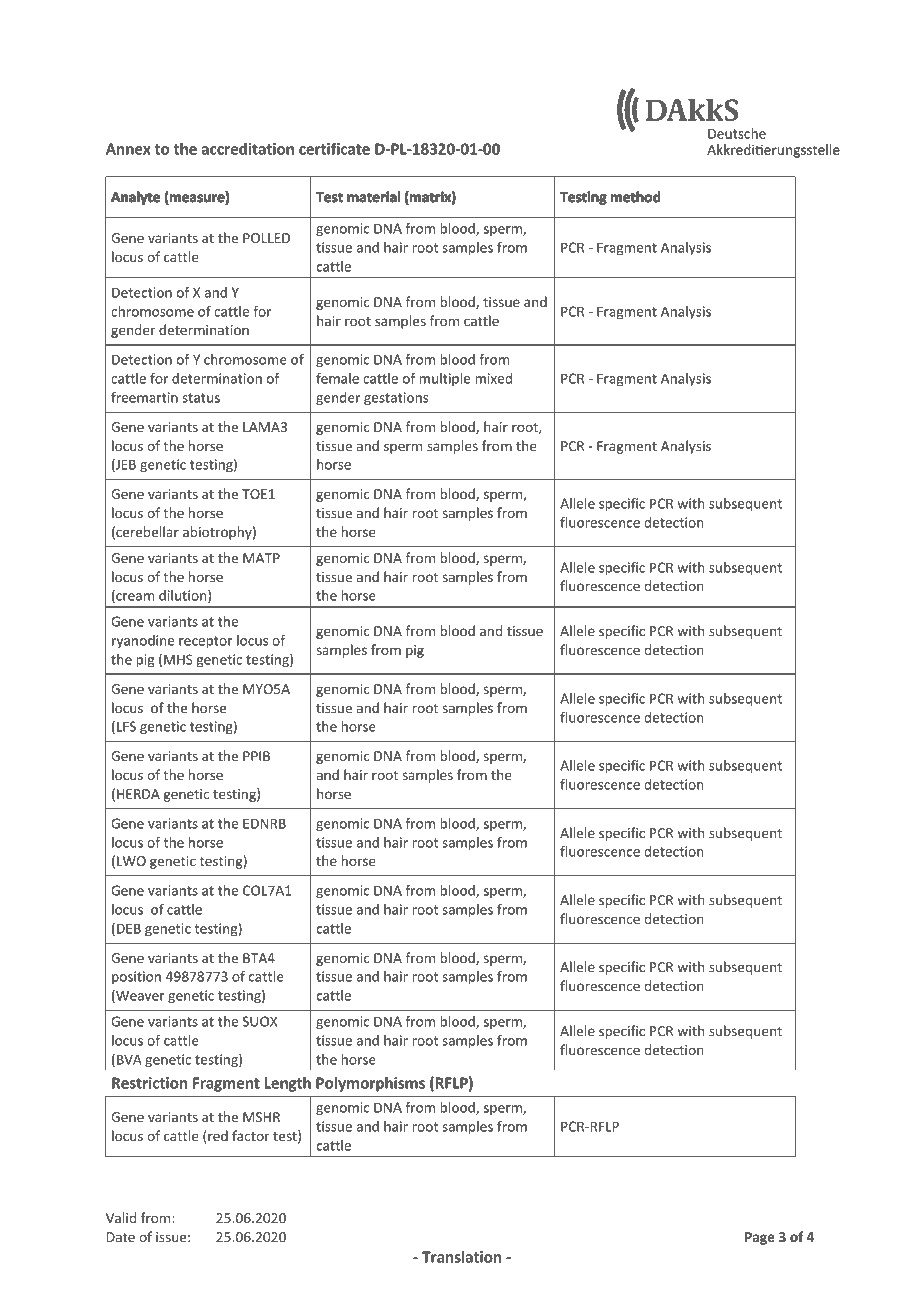 This image has width=924, height=1309. What do you see at coordinates (370, 1084) in the image?
I see `Polymorphisms` at bounding box center [370, 1084].
